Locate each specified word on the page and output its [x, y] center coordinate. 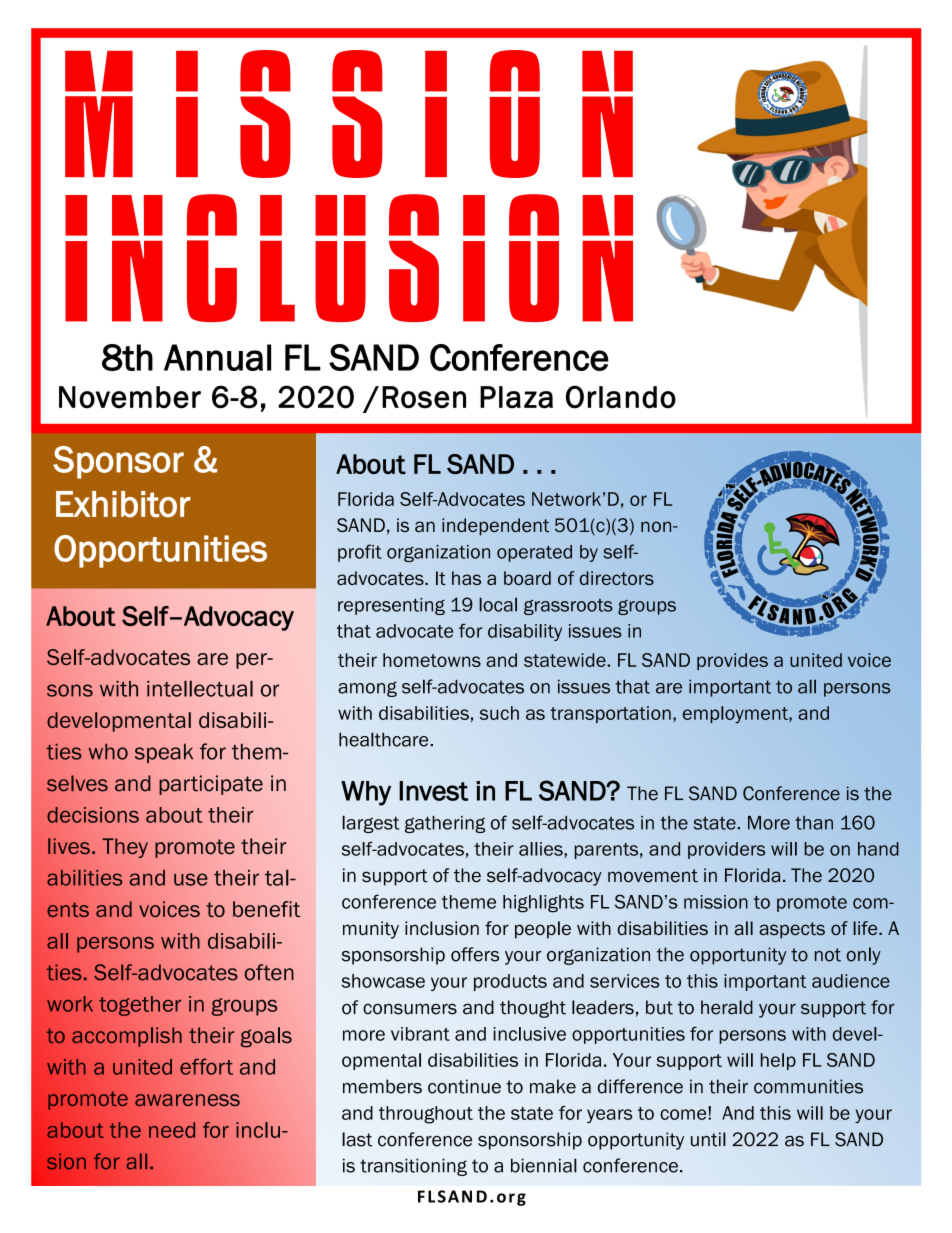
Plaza [516, 397]
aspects [792, 930]
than [814, 823]
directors [616, 578]
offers [475, 954]
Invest [433, 791]
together [140, 1006]
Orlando [621, 397]
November [130, 397]
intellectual [200, 688]
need [172, 1130]
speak [164, 753]
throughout [426, 1115]
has [466, 578]
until [708, 1139]
